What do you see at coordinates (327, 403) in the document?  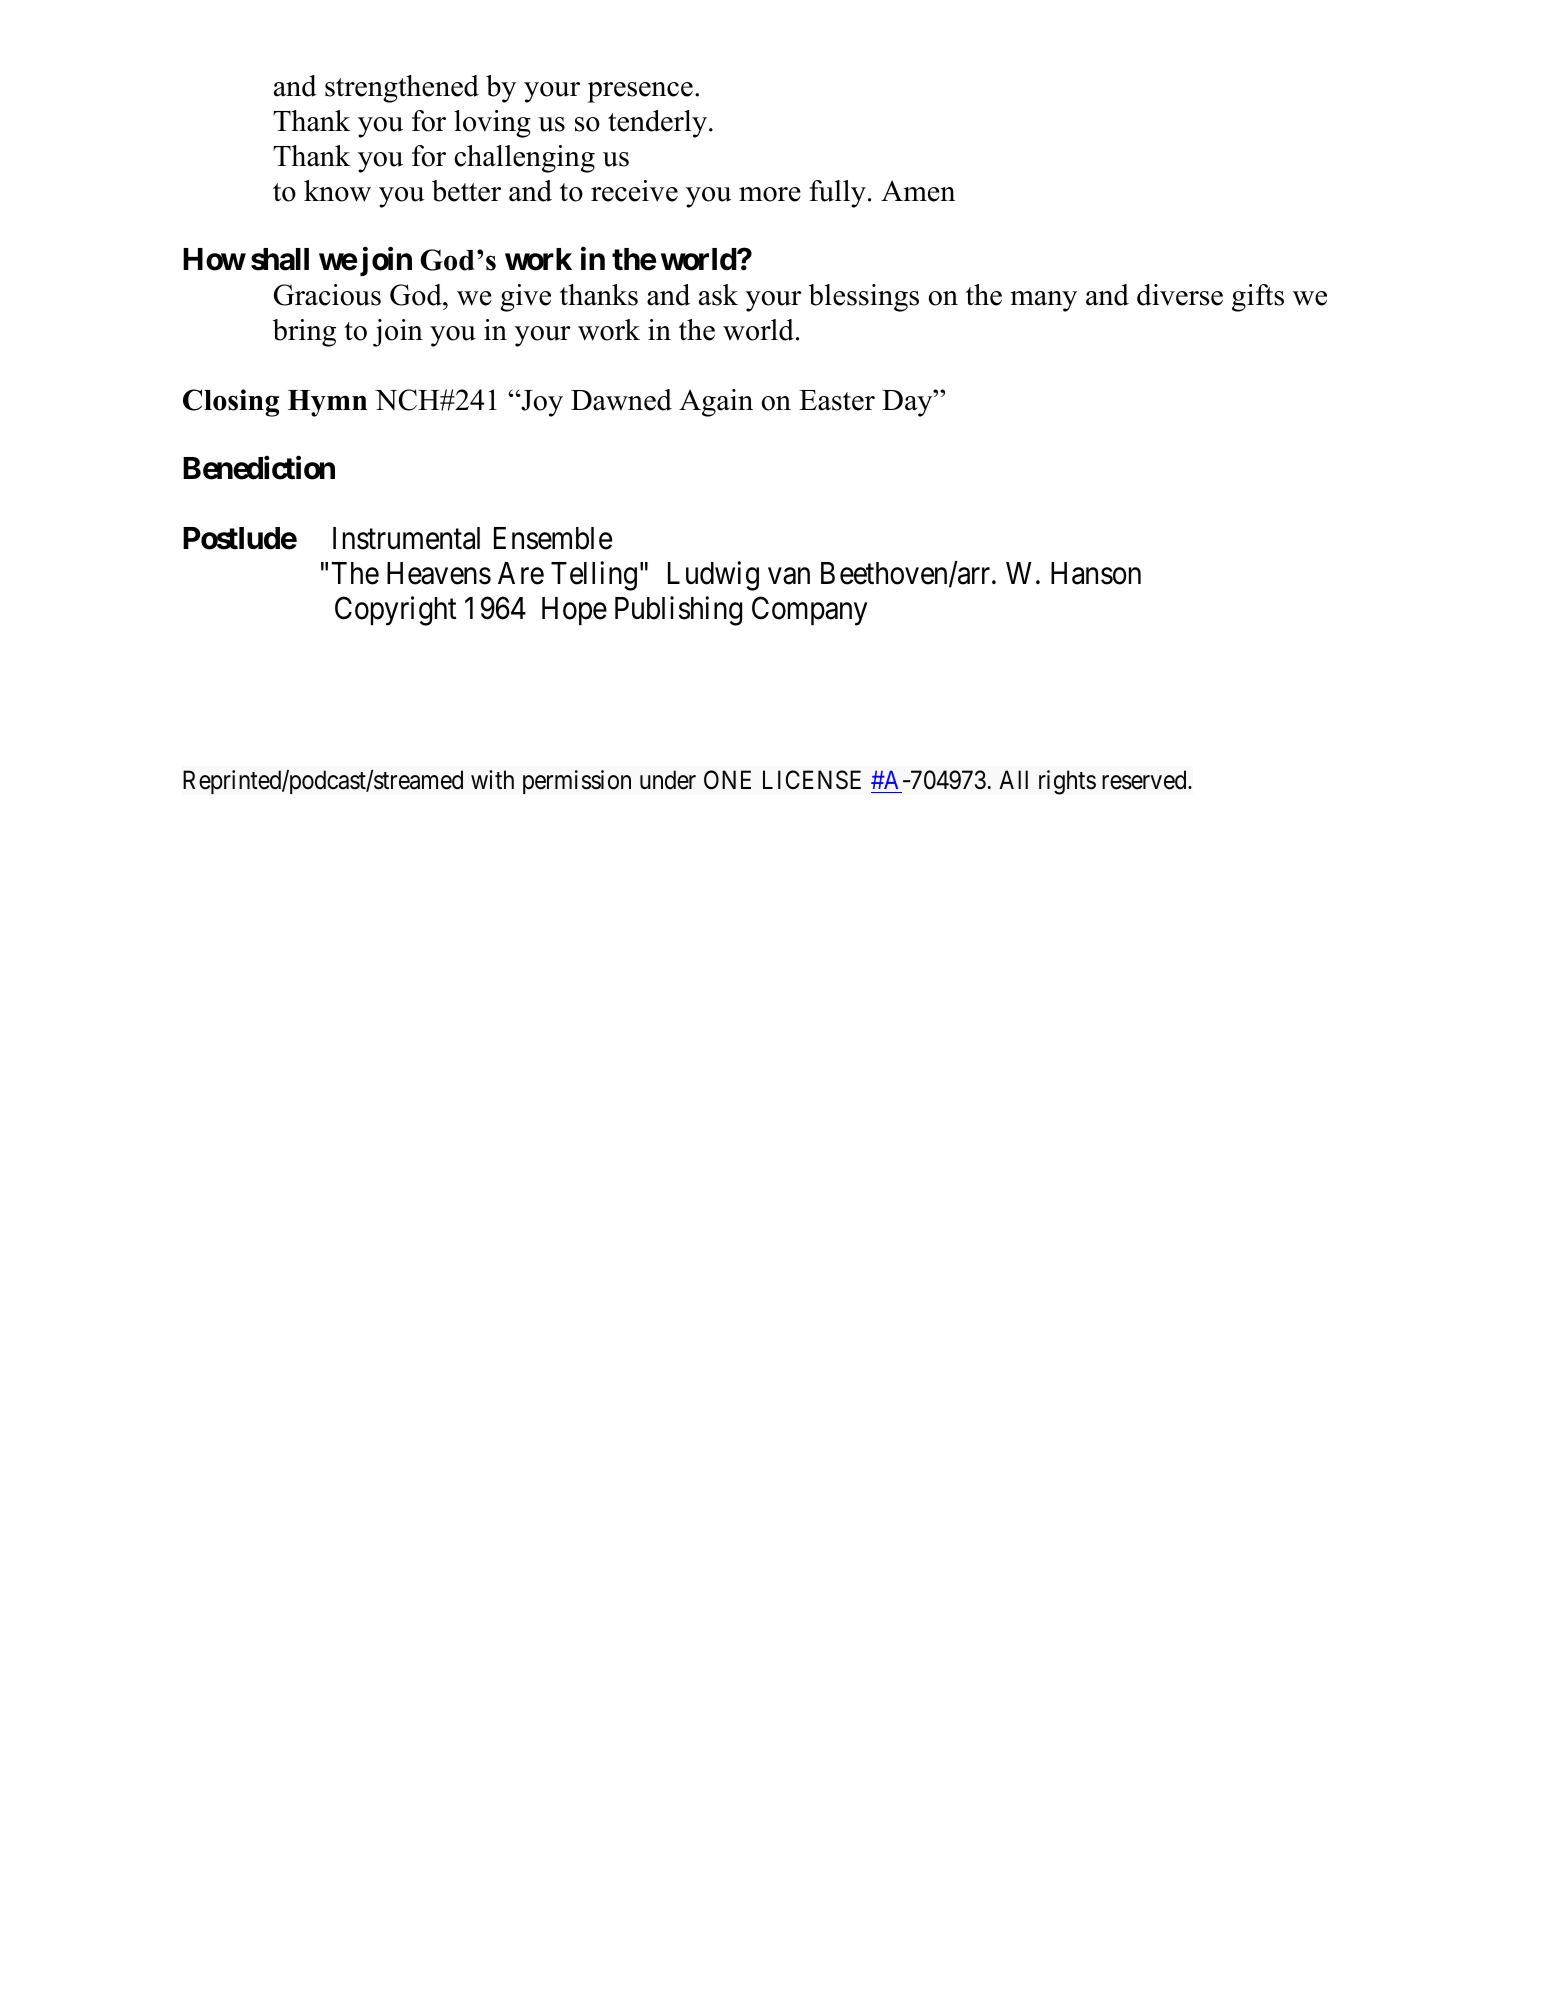 I see `Hymn` at bounding box center [327, 403].
